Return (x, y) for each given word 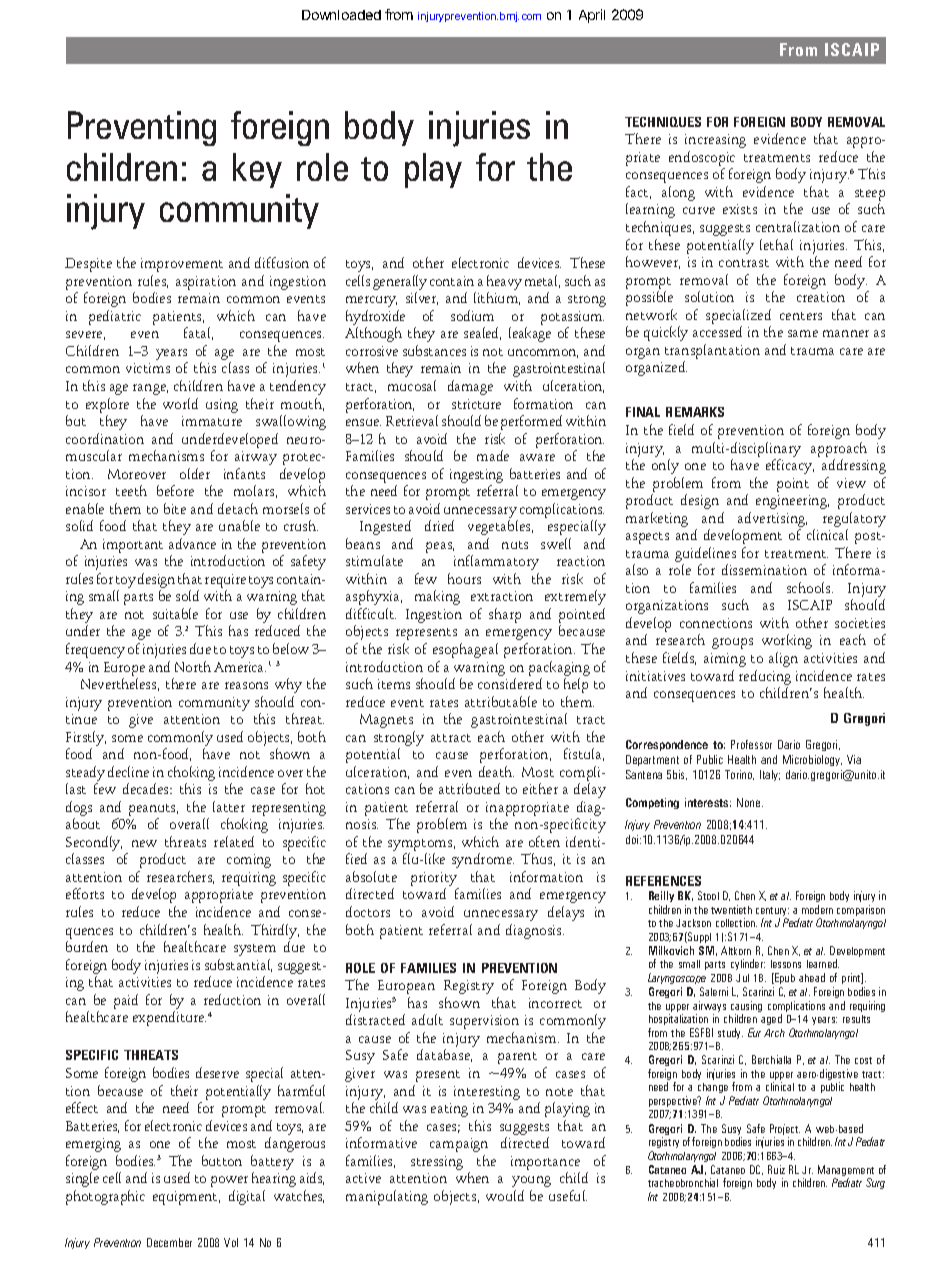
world (180, 403)
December (169, 1242)
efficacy (790, 466)
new (144, 843)
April (592, 16)
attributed (469, 788)
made (493, 455)
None (750, 802)
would (505, 1195)
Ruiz (776, 1169)
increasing (715, 141)
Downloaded (341, 15)
